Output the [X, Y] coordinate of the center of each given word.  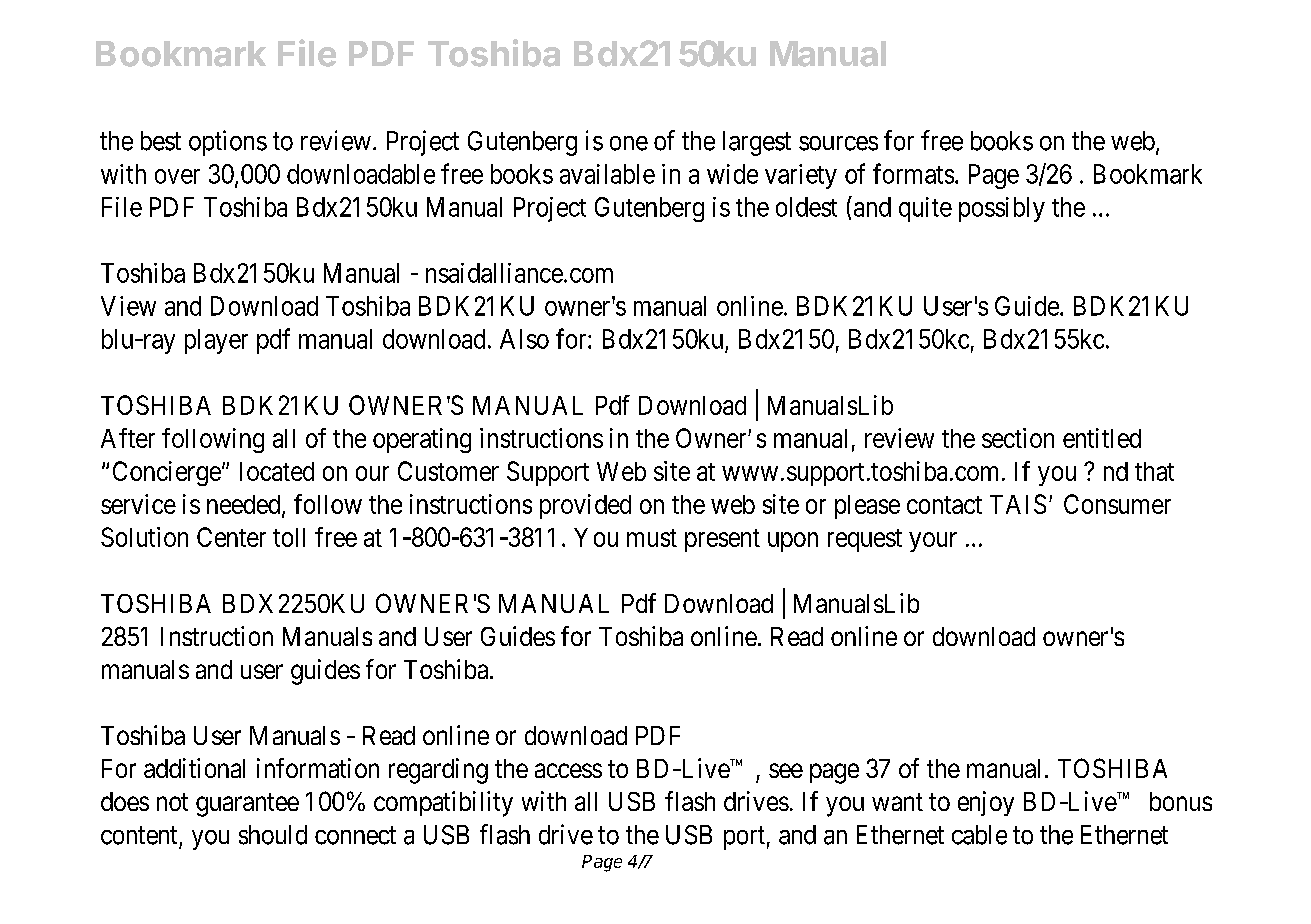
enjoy [986, 803]
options [228, 143]
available [607, 174]
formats [913, 173]
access [568, 770]
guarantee [247, 805]
